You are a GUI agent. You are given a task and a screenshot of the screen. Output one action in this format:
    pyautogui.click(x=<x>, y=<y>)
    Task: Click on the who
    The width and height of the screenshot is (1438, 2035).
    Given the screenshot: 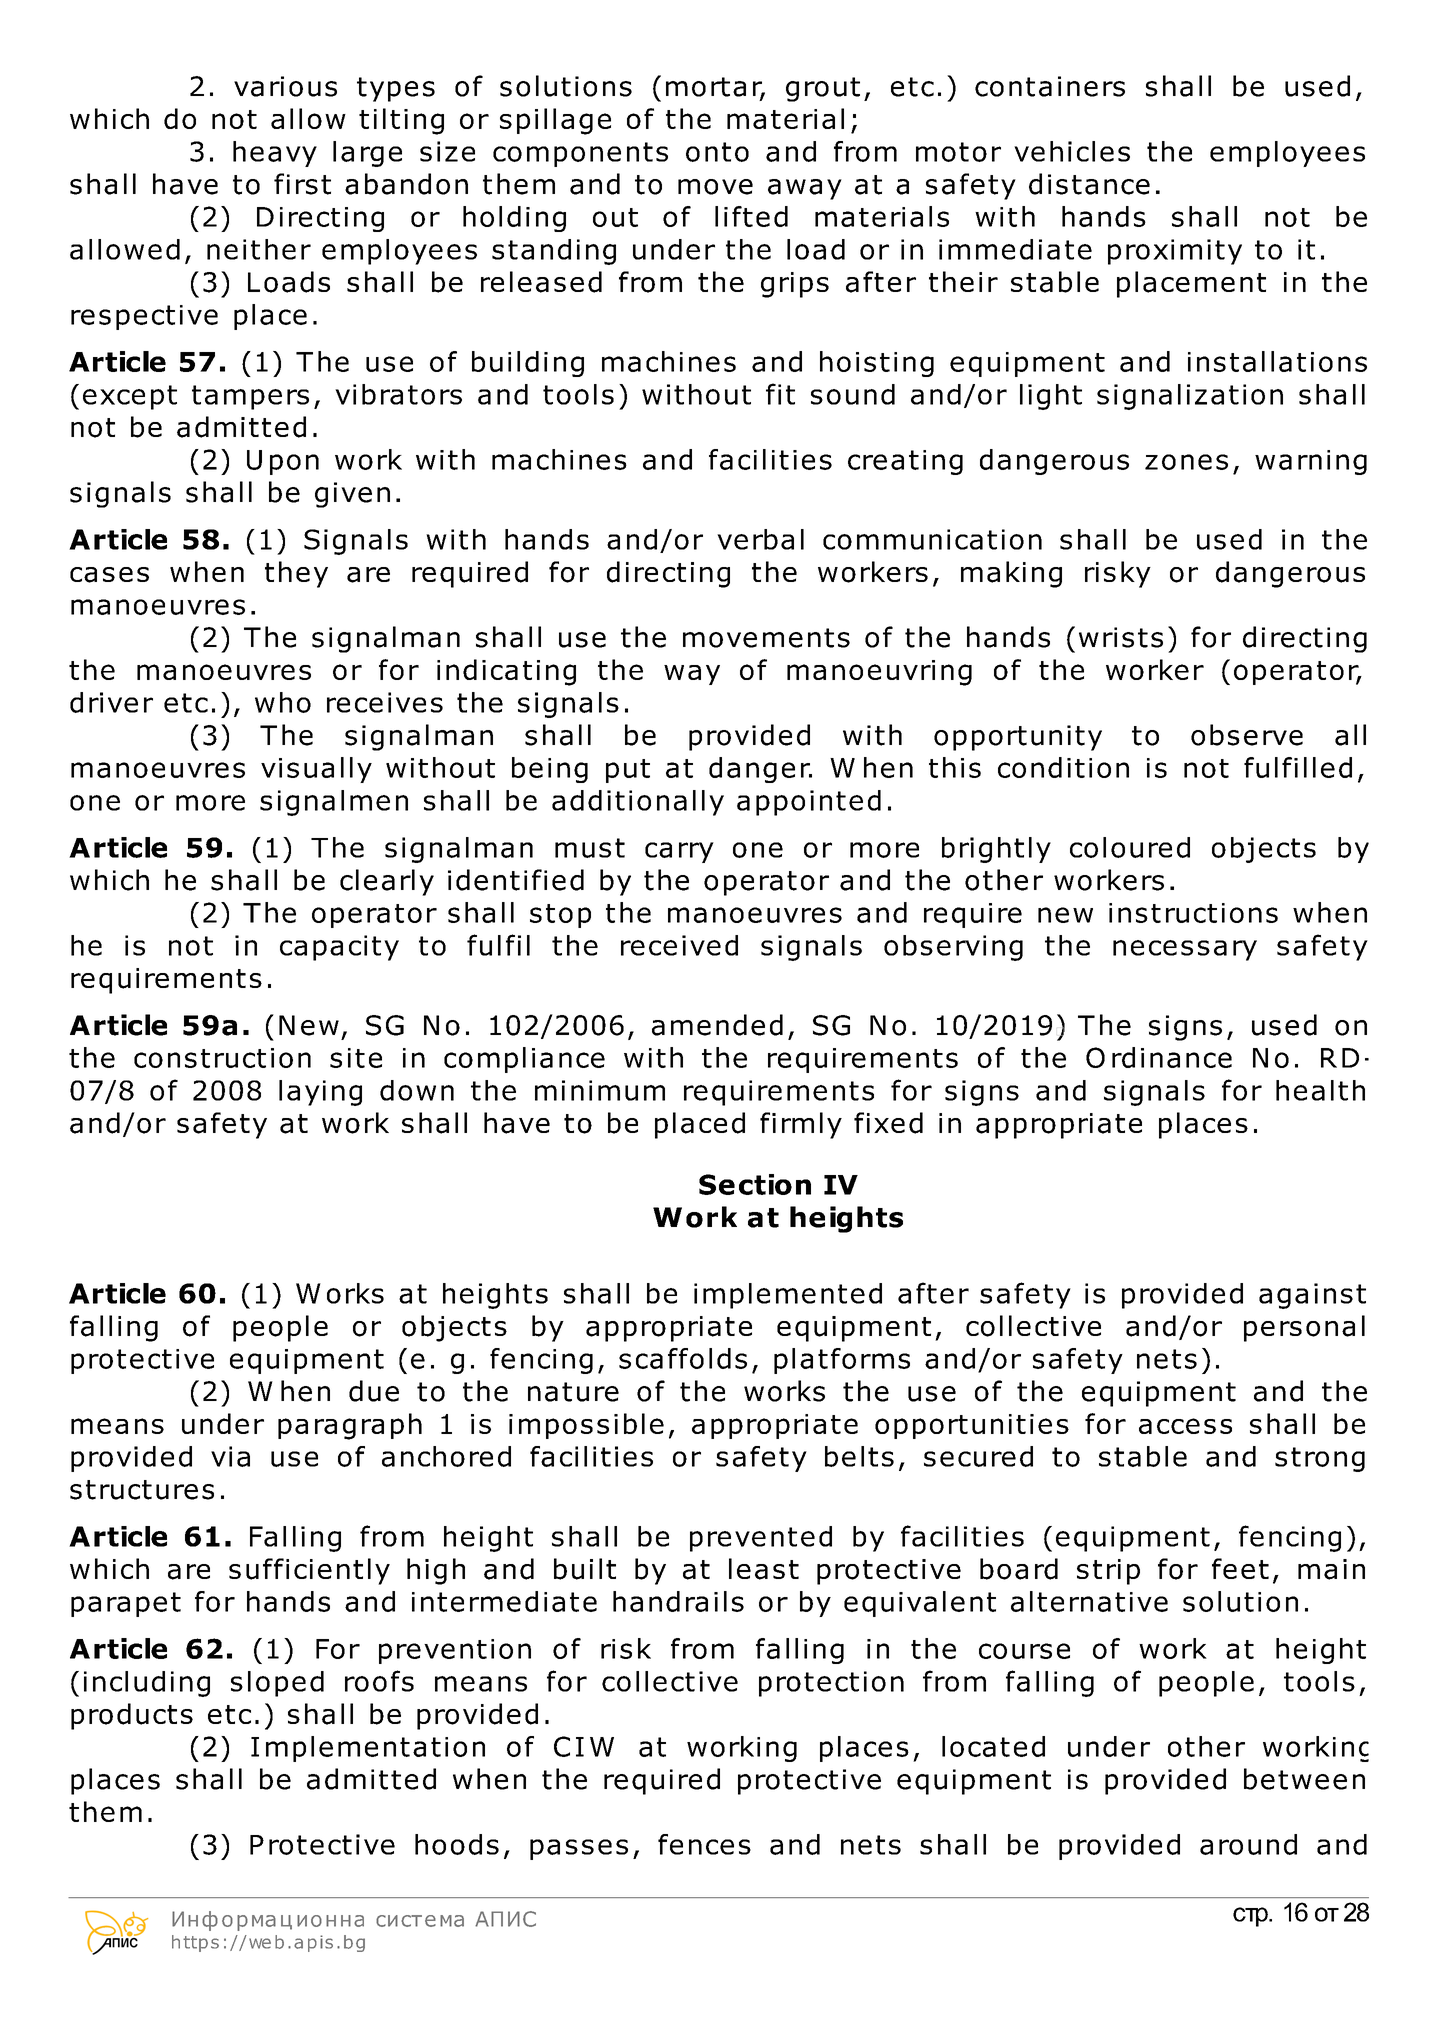 What is the action you would take?
    pyautogui.click(x=283, y=702)
